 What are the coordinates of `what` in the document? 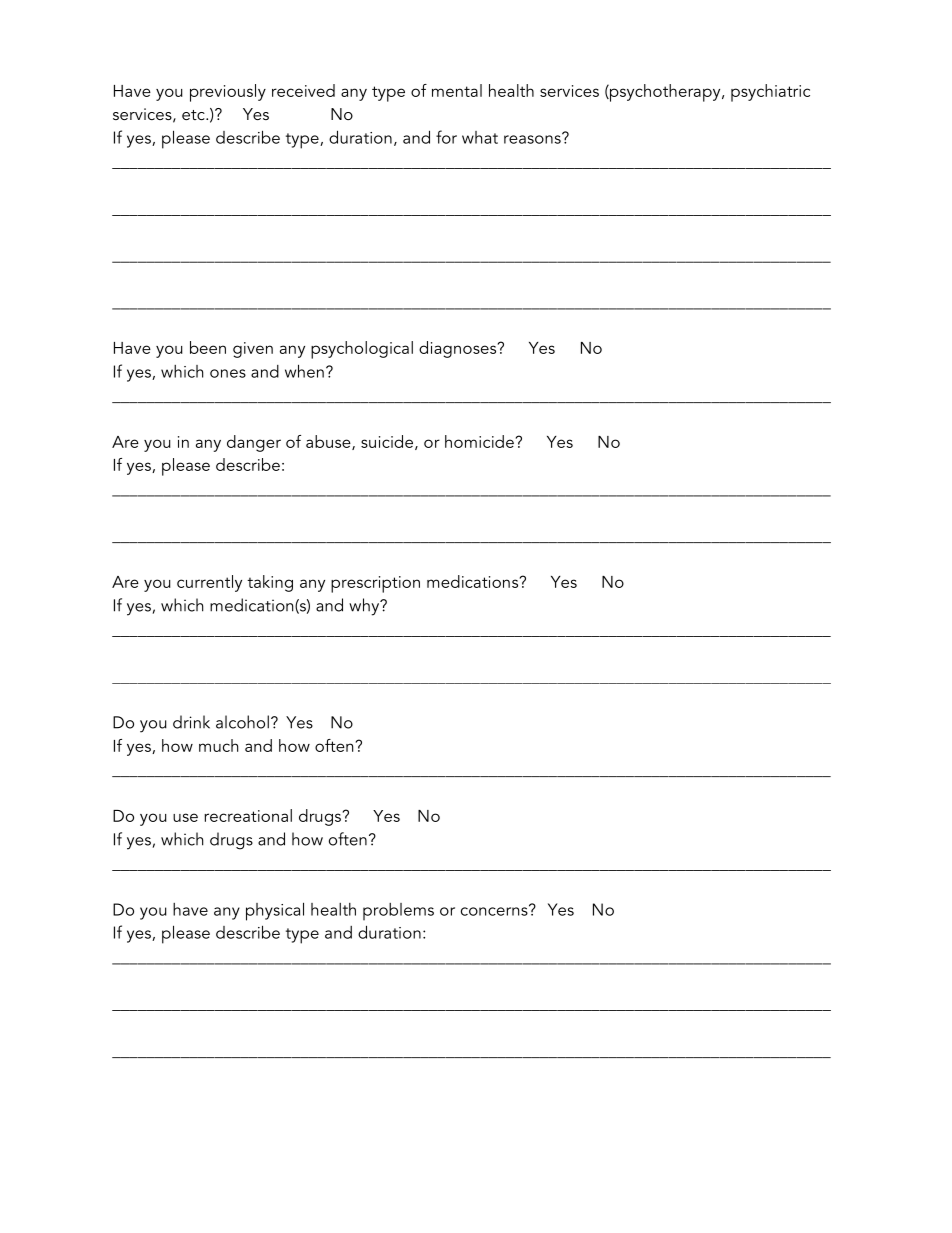 It's located at (480, 137).
